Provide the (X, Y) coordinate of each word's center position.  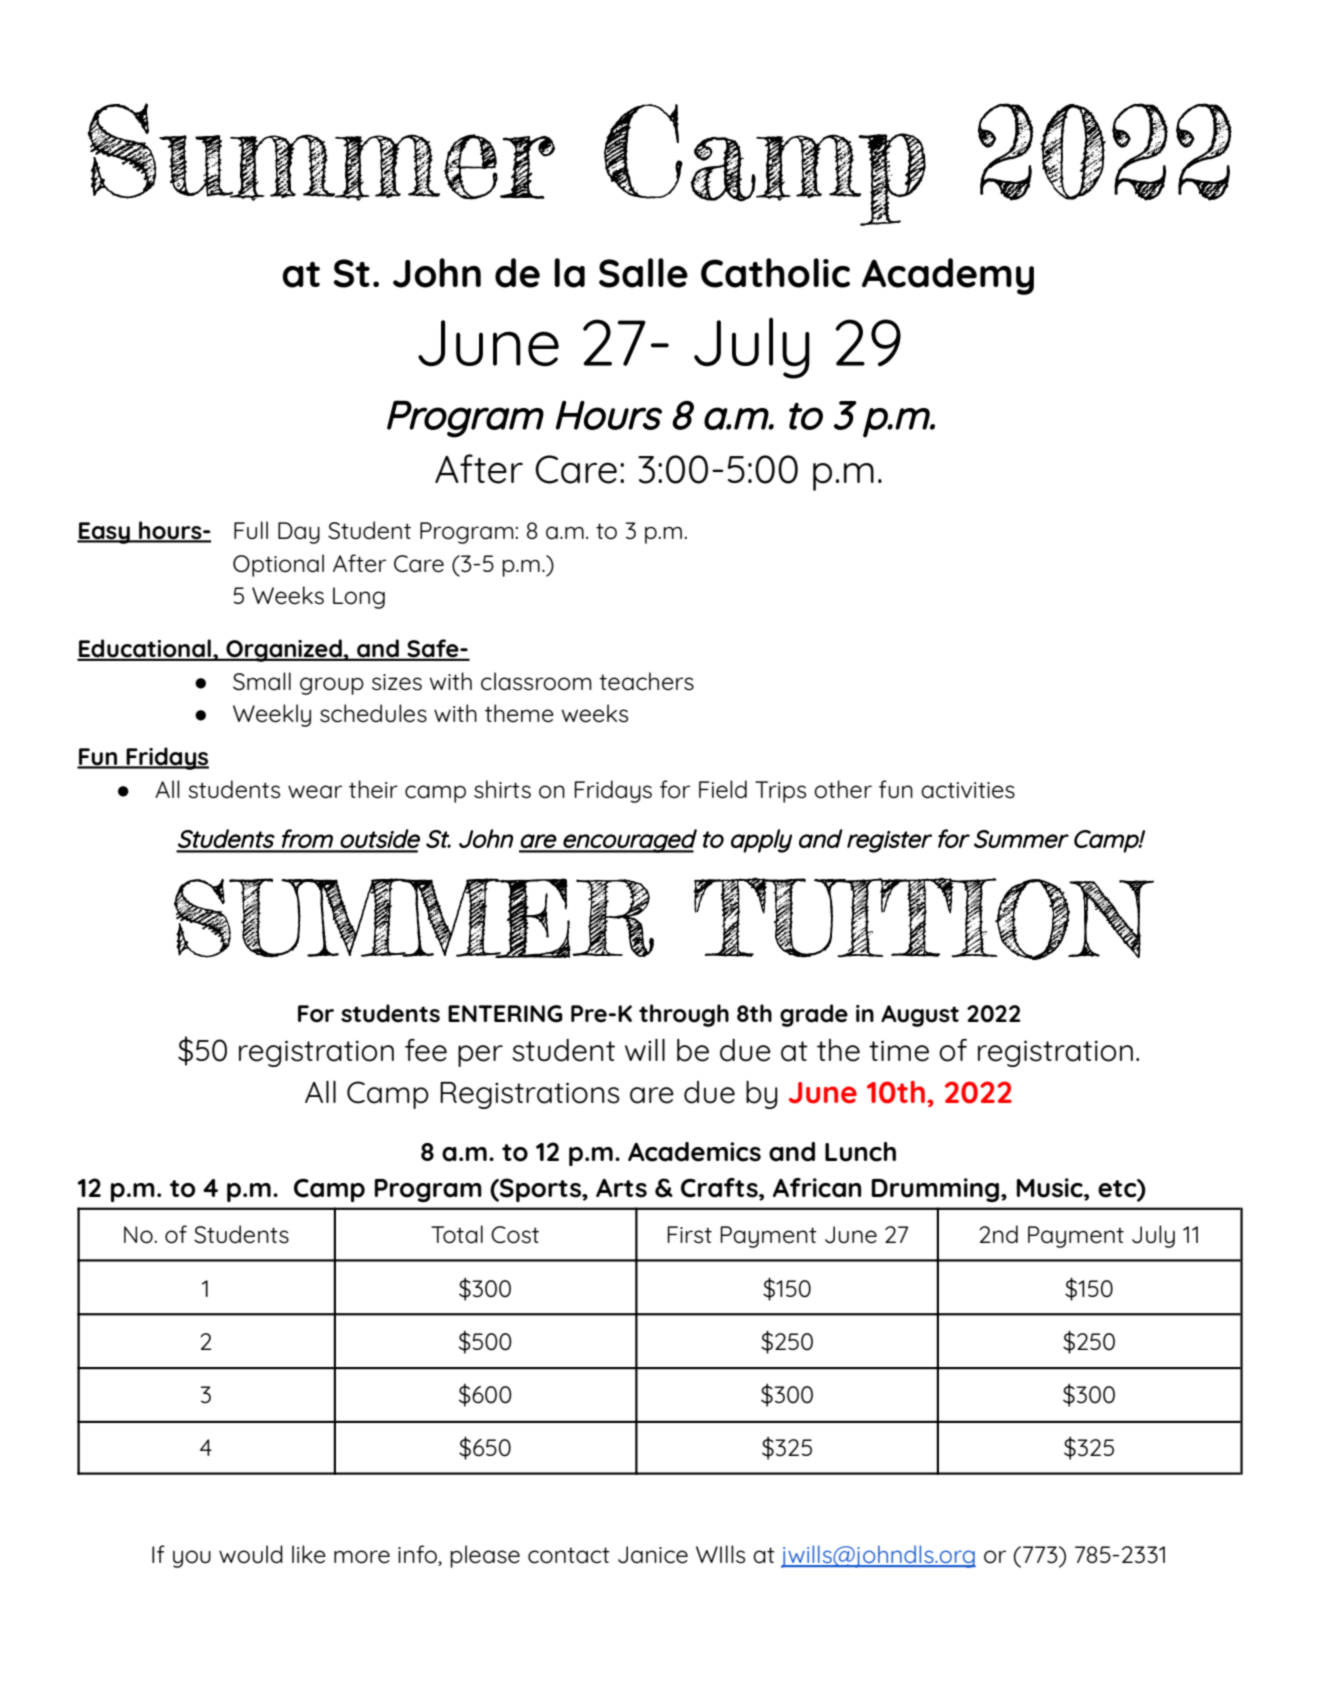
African (817, 1188)
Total (457, 1234)
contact (569, 1555)
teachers (646, 681)
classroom (536, 681)
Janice (653, 1555)
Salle (643, 273)
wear (315, 792)
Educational (145, 649)
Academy (948, 276)
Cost (515, 1235)
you (192, 1559)
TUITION (923, 918)
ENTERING (505, 1014)
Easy (104, 533)
